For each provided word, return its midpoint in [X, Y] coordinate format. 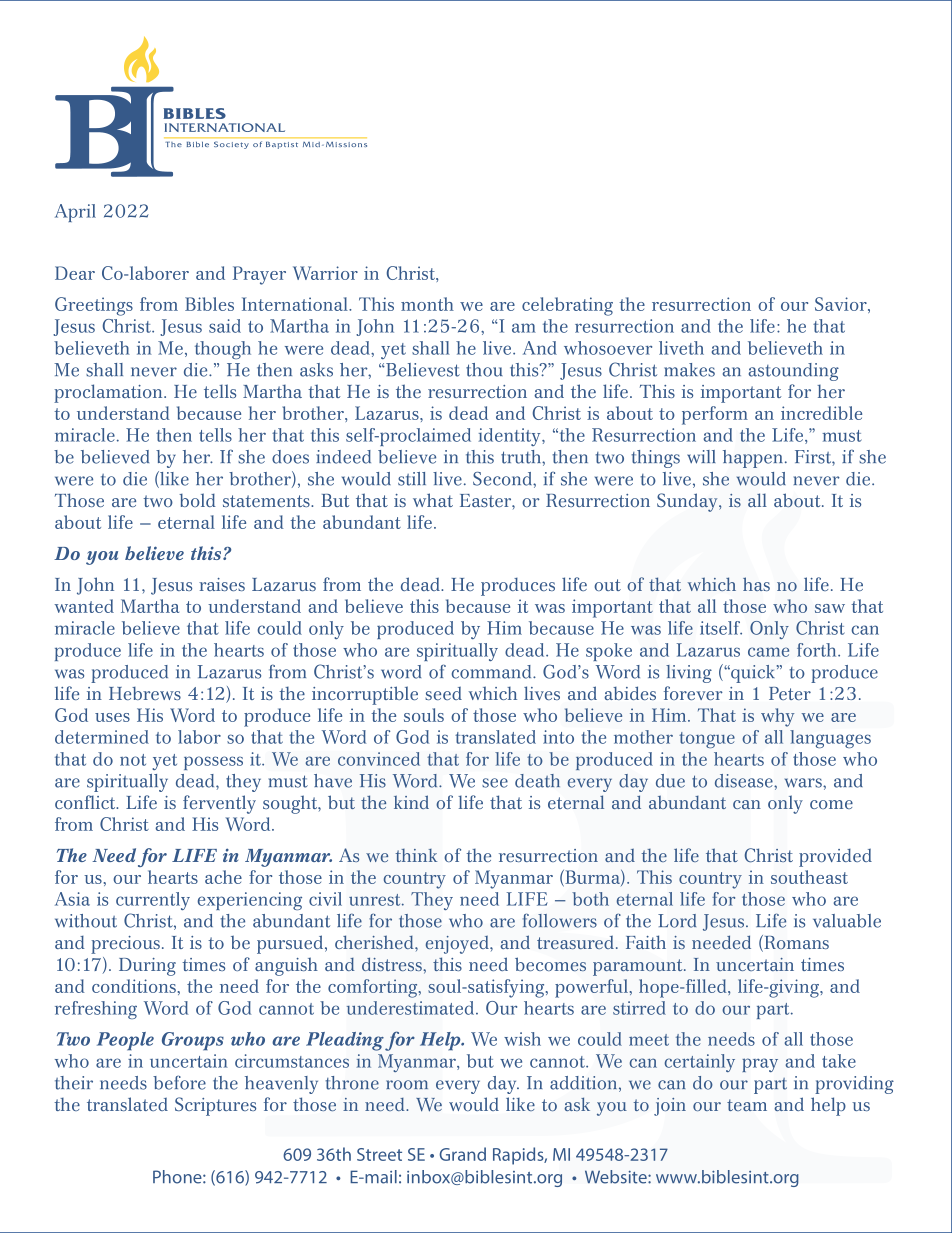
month [427, 304]
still [412, 479]
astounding [794, 372]
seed [443, 693]
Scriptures [215, 1106]
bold [197, 500]
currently [153, 901]
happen [754, 459]
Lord [677, 921]
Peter [790, 693]
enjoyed [458, 945]
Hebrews [145, 693]
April [75, 213]
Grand [462, 1154]
